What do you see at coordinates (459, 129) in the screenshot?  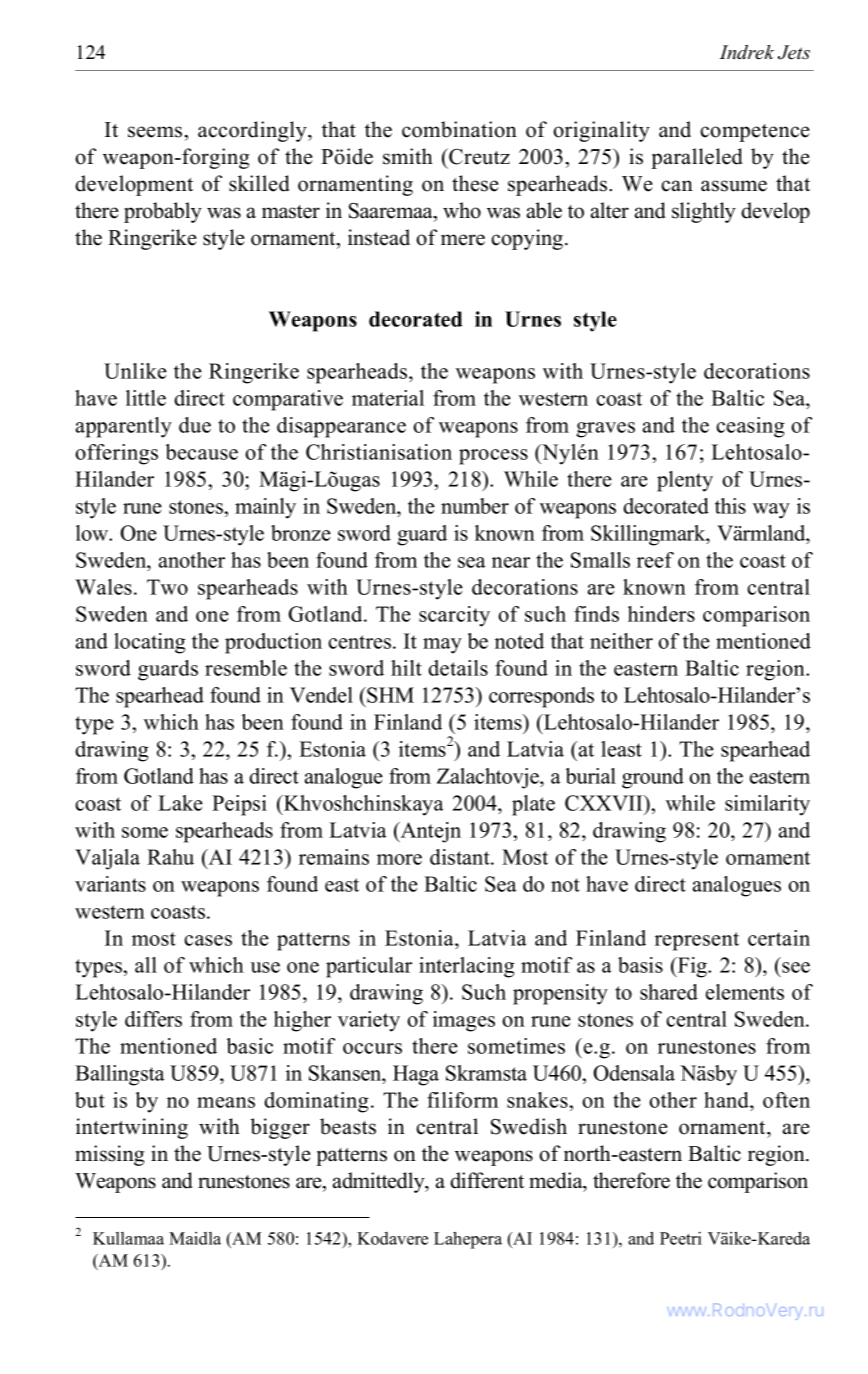 I see `combination` at bounding box center [459, 129].
